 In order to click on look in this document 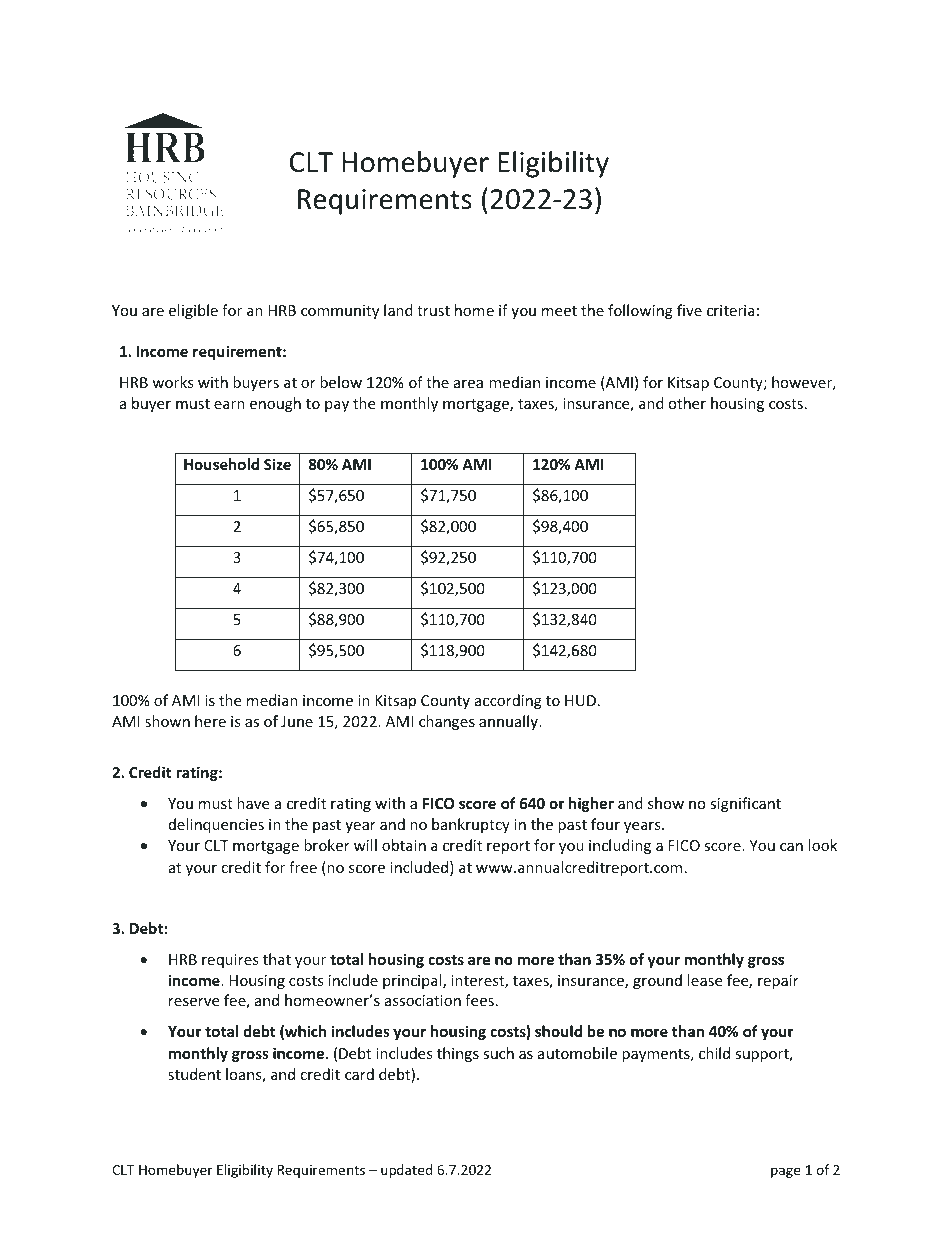, I will do `click(823, 845)`.
